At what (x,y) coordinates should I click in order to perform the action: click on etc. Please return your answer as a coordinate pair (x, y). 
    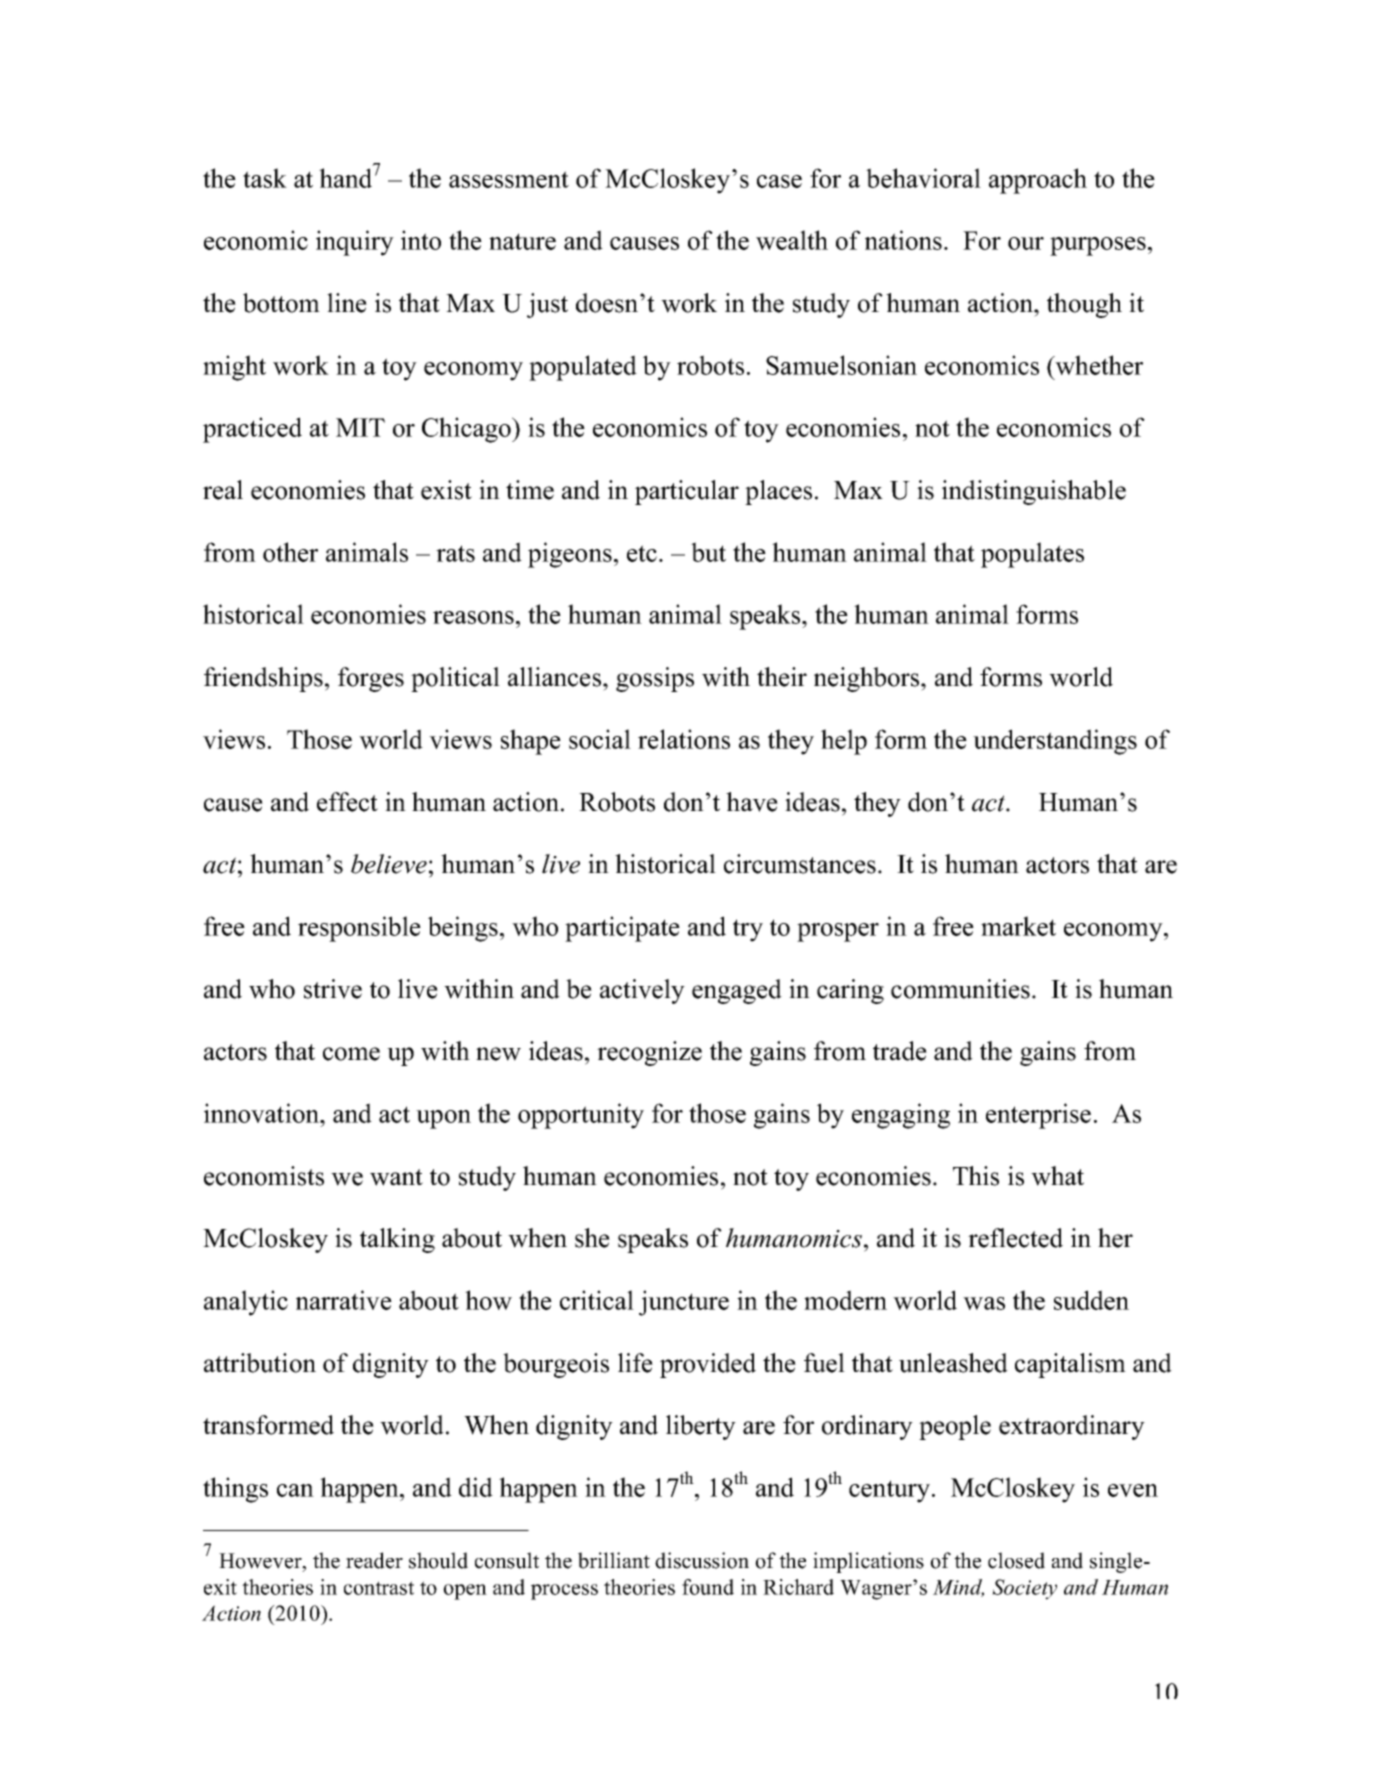
    Looking at the image, I should click on (642, 553).
